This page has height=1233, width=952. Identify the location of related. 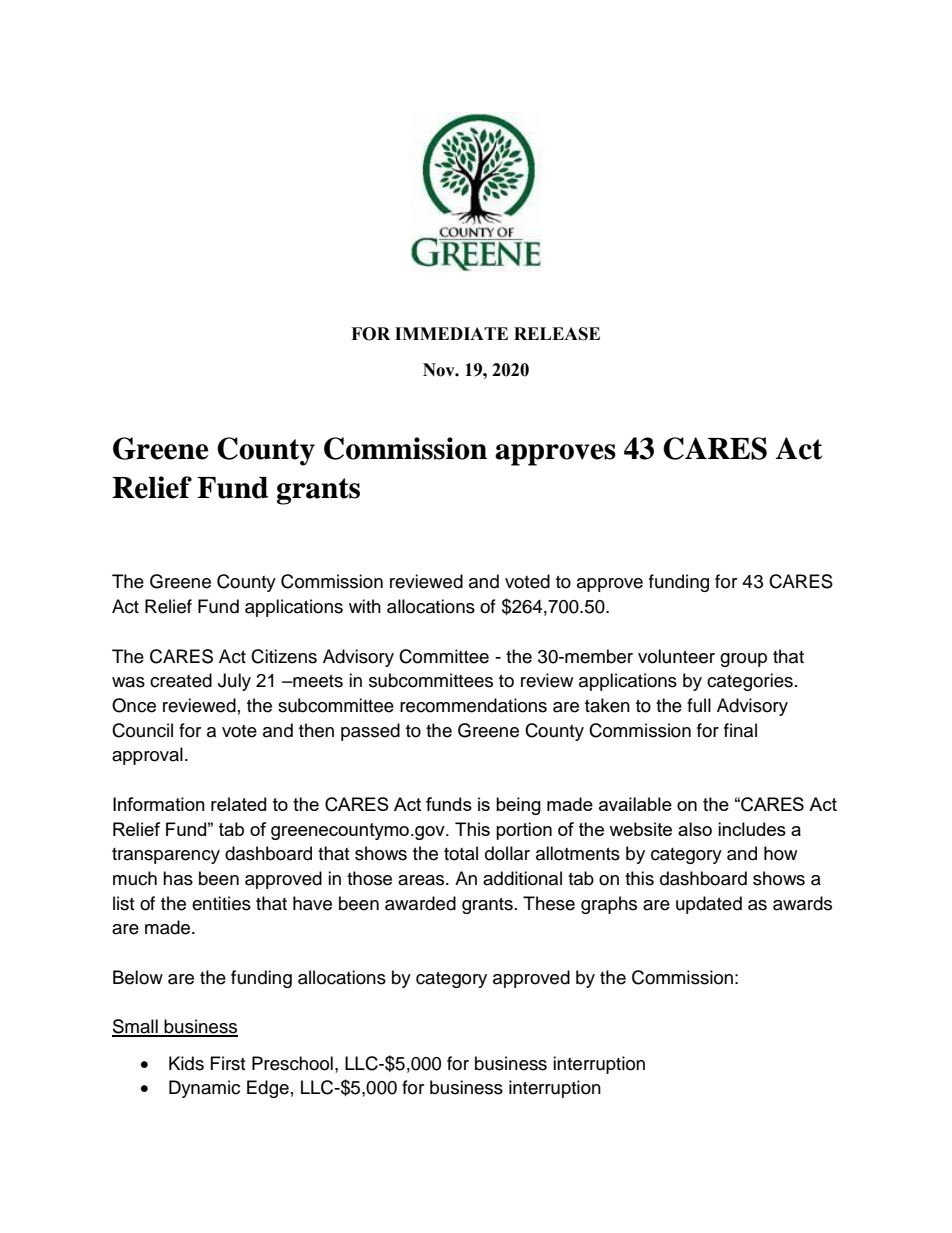
(238, 804).
